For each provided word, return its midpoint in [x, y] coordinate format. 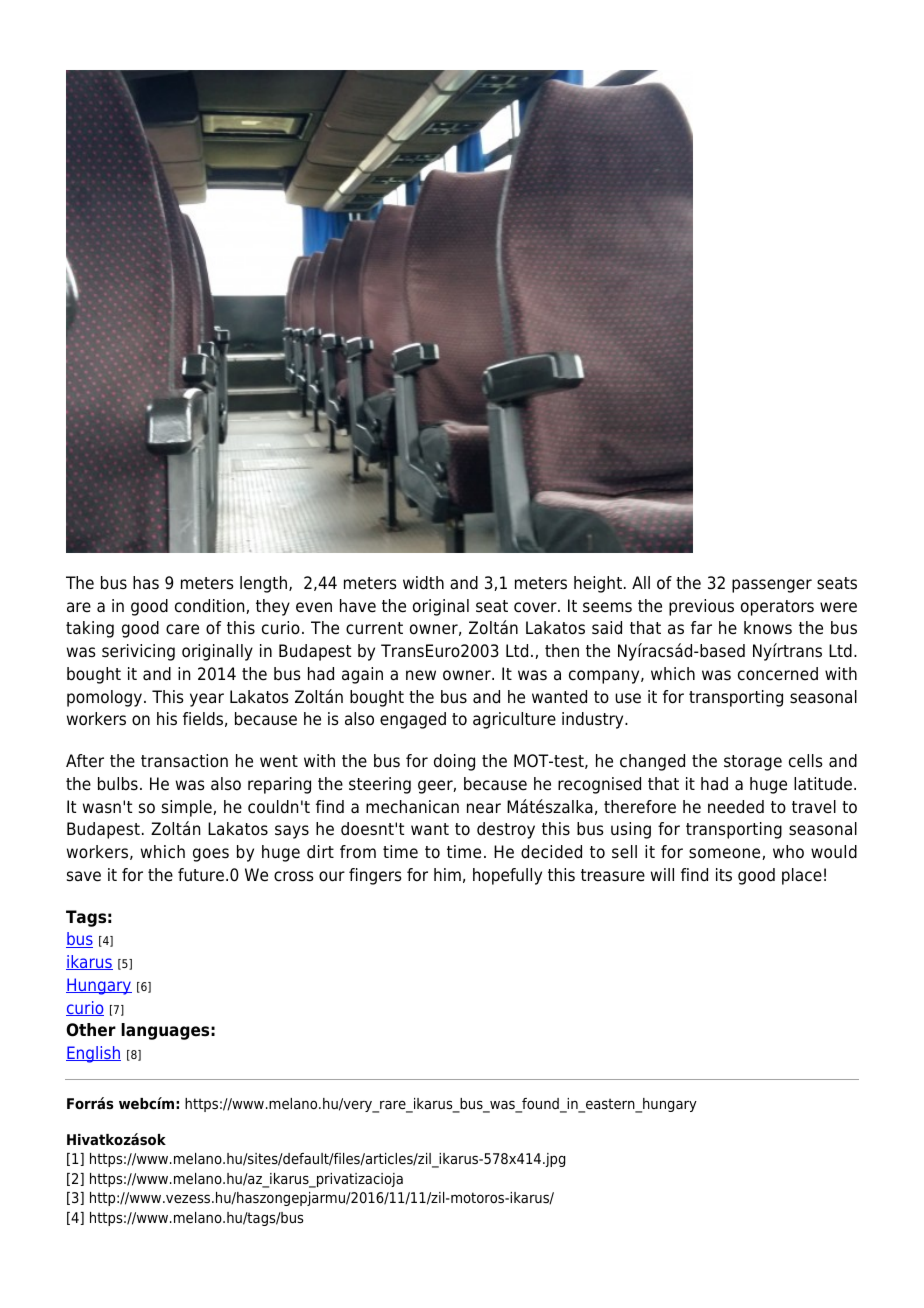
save [84, 876]
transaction [184, 761]
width [423, 583]
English [93, 1054]
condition [211, 606]
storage [753, 763]
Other [91, 1030]
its [724, 875]
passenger [772, 586]
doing [454, 762]
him [447, 874]
